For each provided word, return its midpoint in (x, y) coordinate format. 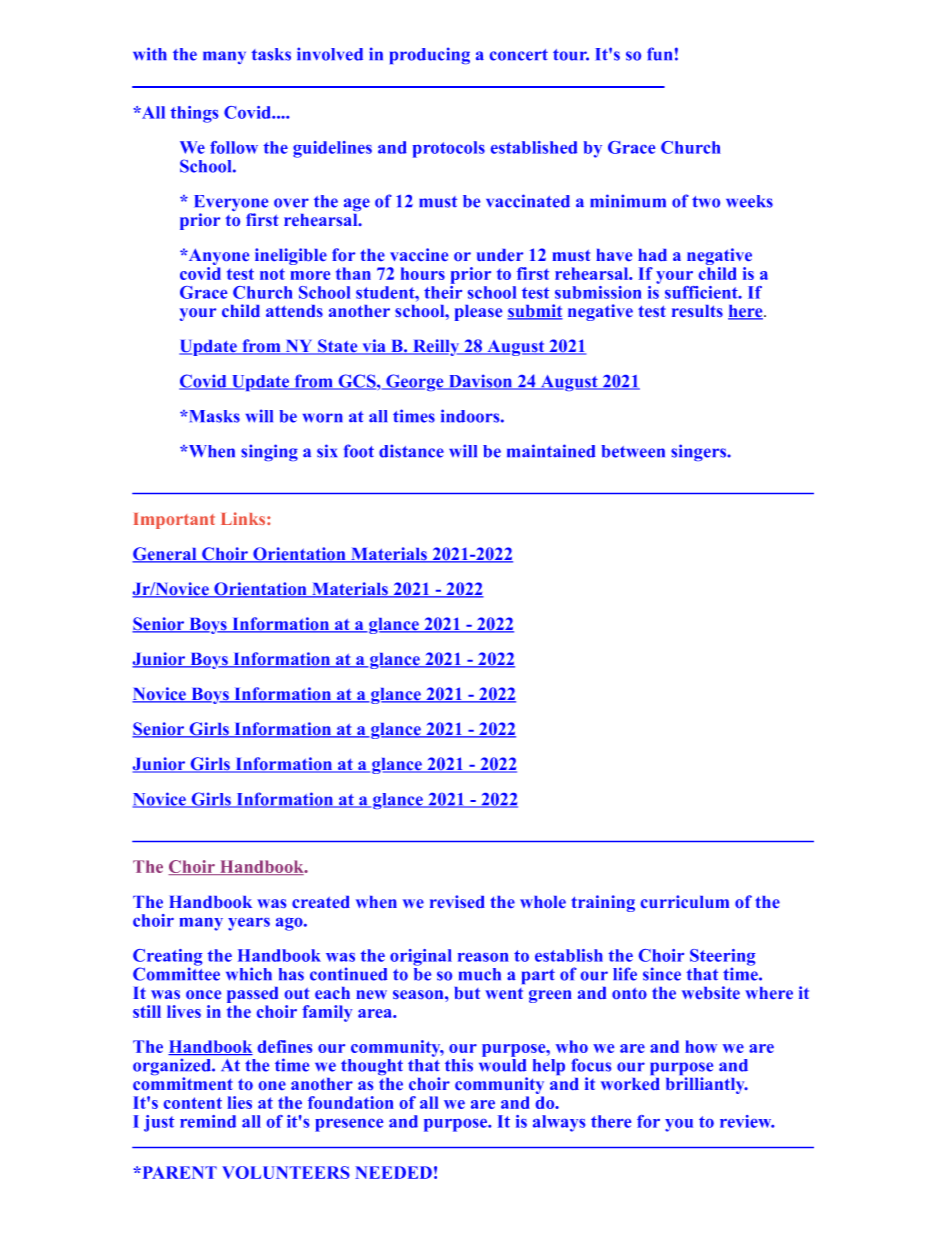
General (165, 555)
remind (208, 1121)
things (194, 114)
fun (659, 54)
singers (699, 452)
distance (411, 451)
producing (430, 55)
